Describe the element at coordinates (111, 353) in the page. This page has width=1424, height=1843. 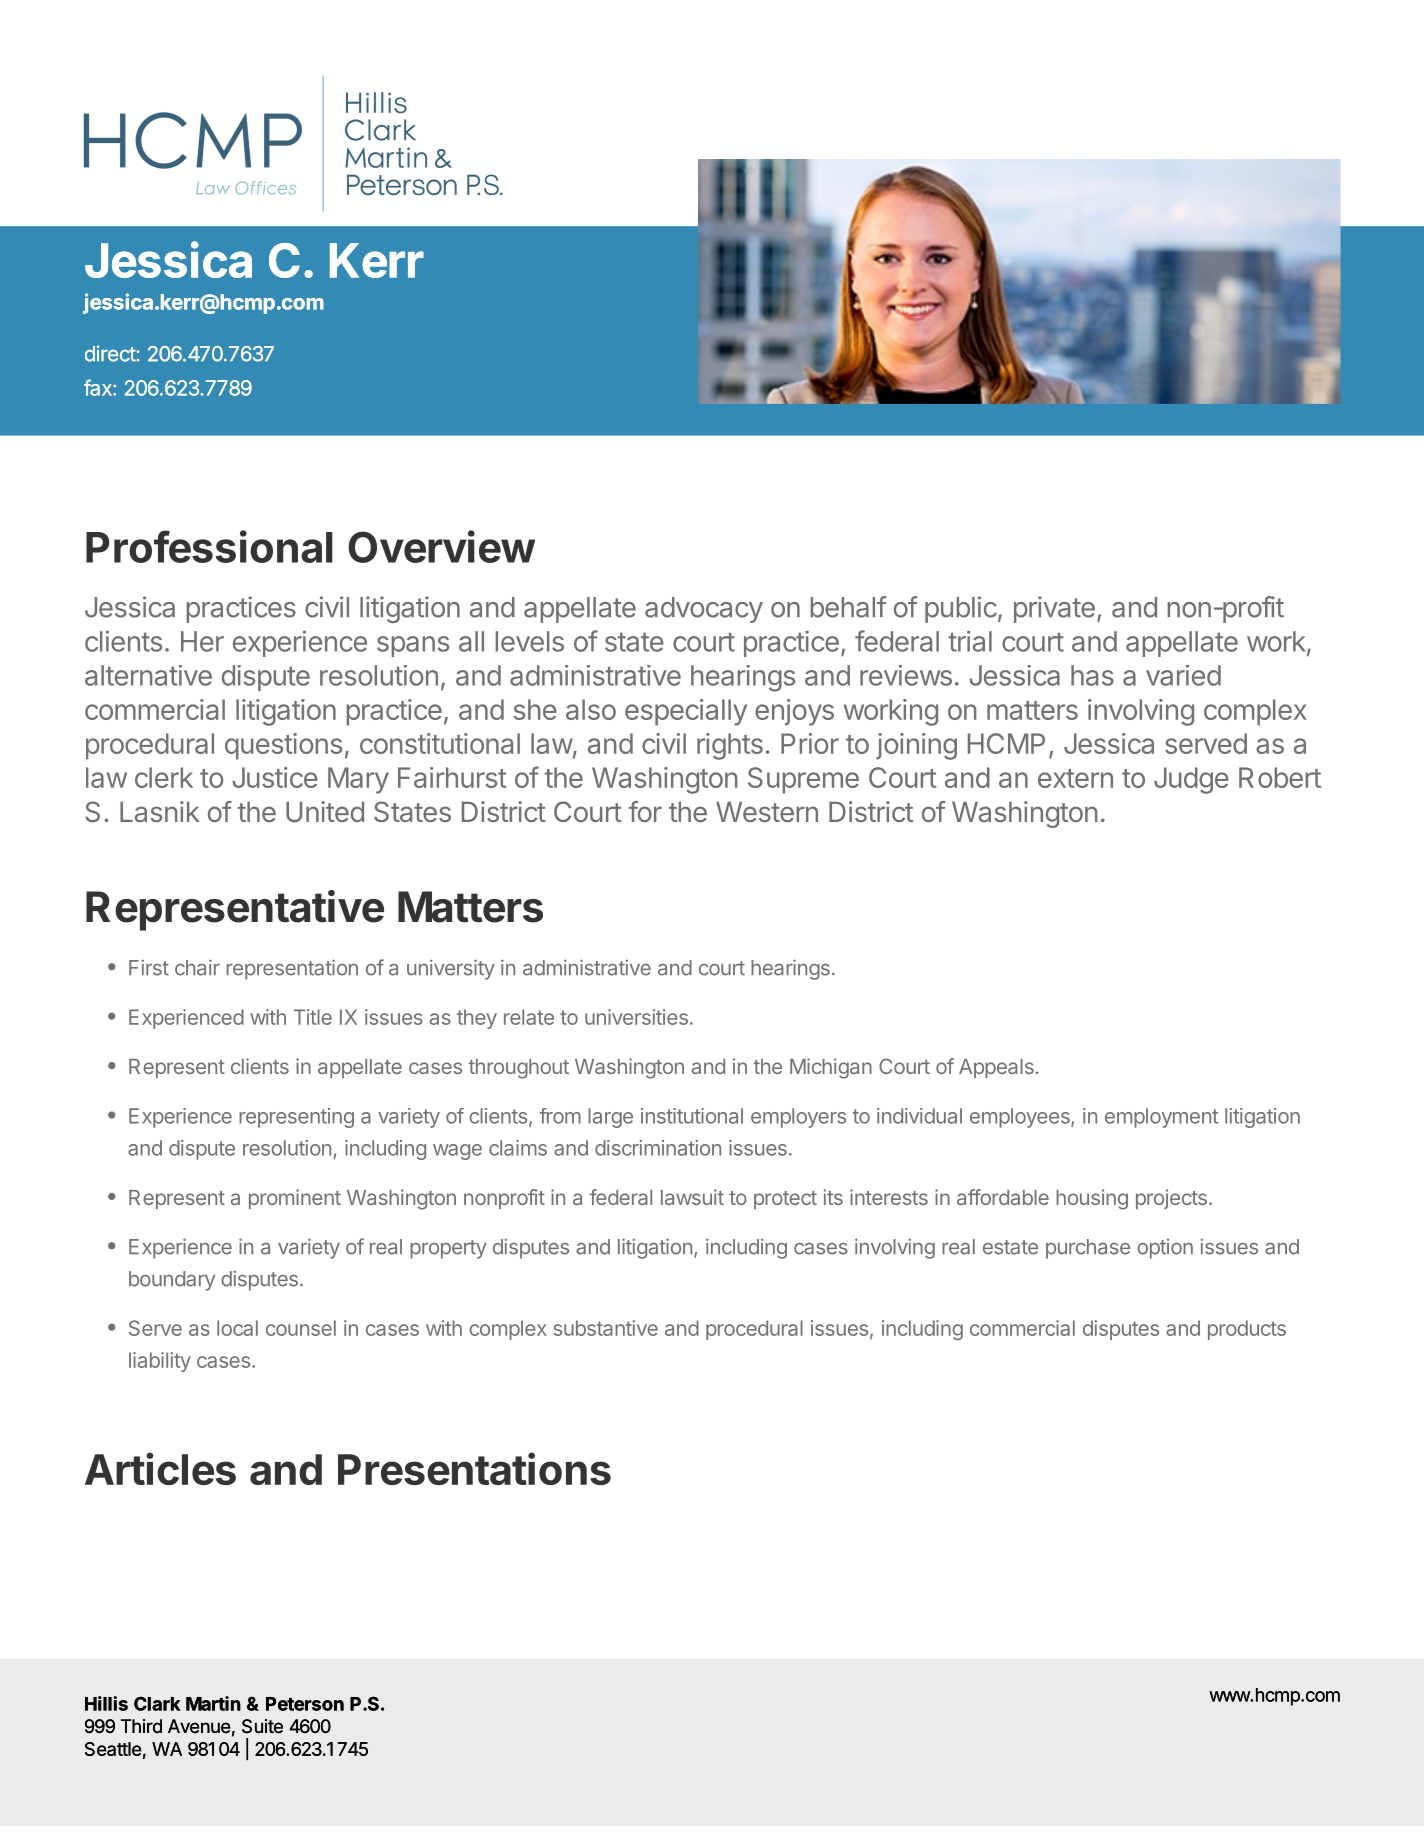
I see `direct` at that location.
